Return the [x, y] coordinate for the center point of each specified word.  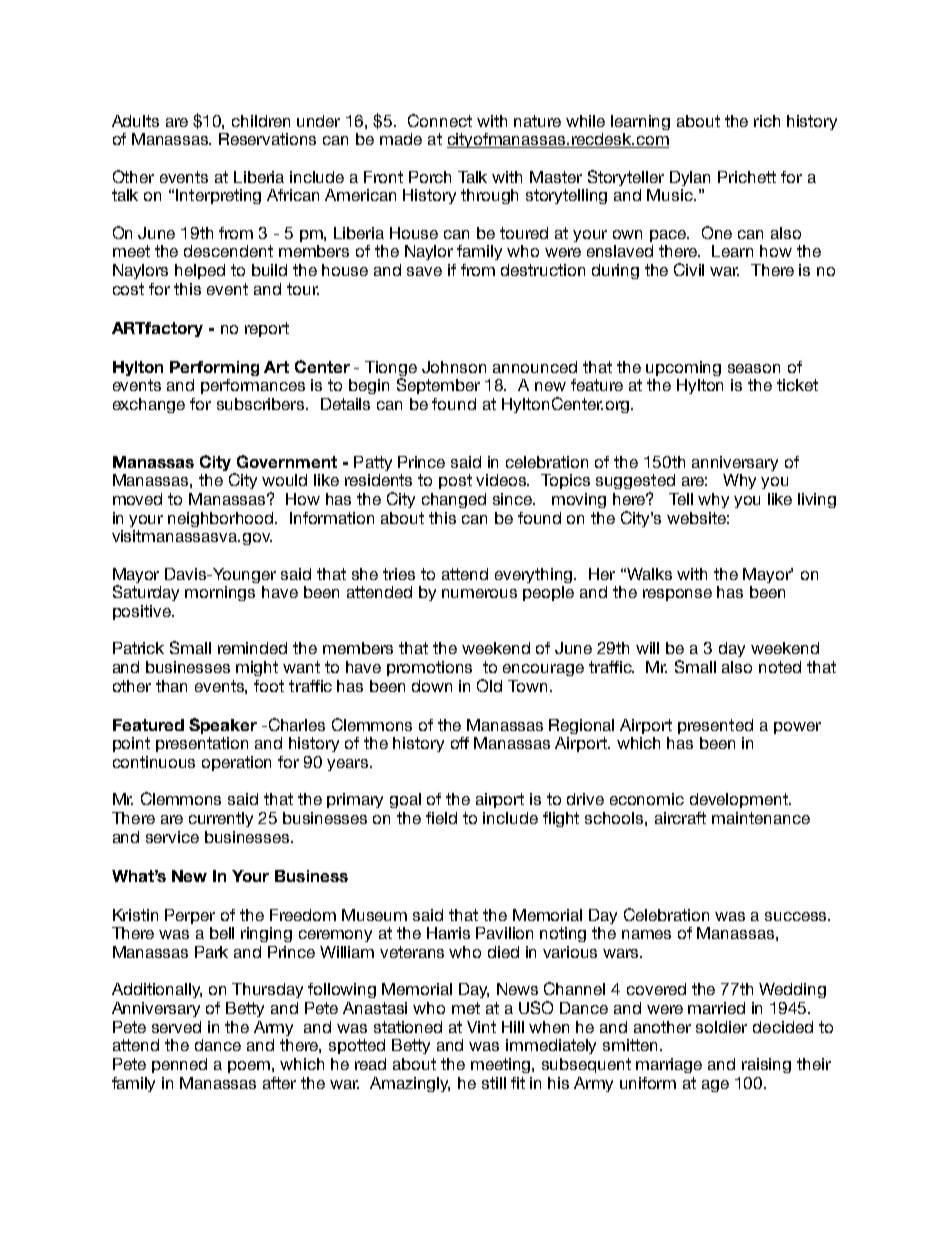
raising [766, 1065]
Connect [440, 120]
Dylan [690, 178]
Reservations [267, 139]
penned [179, 1065]
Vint [481, 1027]
